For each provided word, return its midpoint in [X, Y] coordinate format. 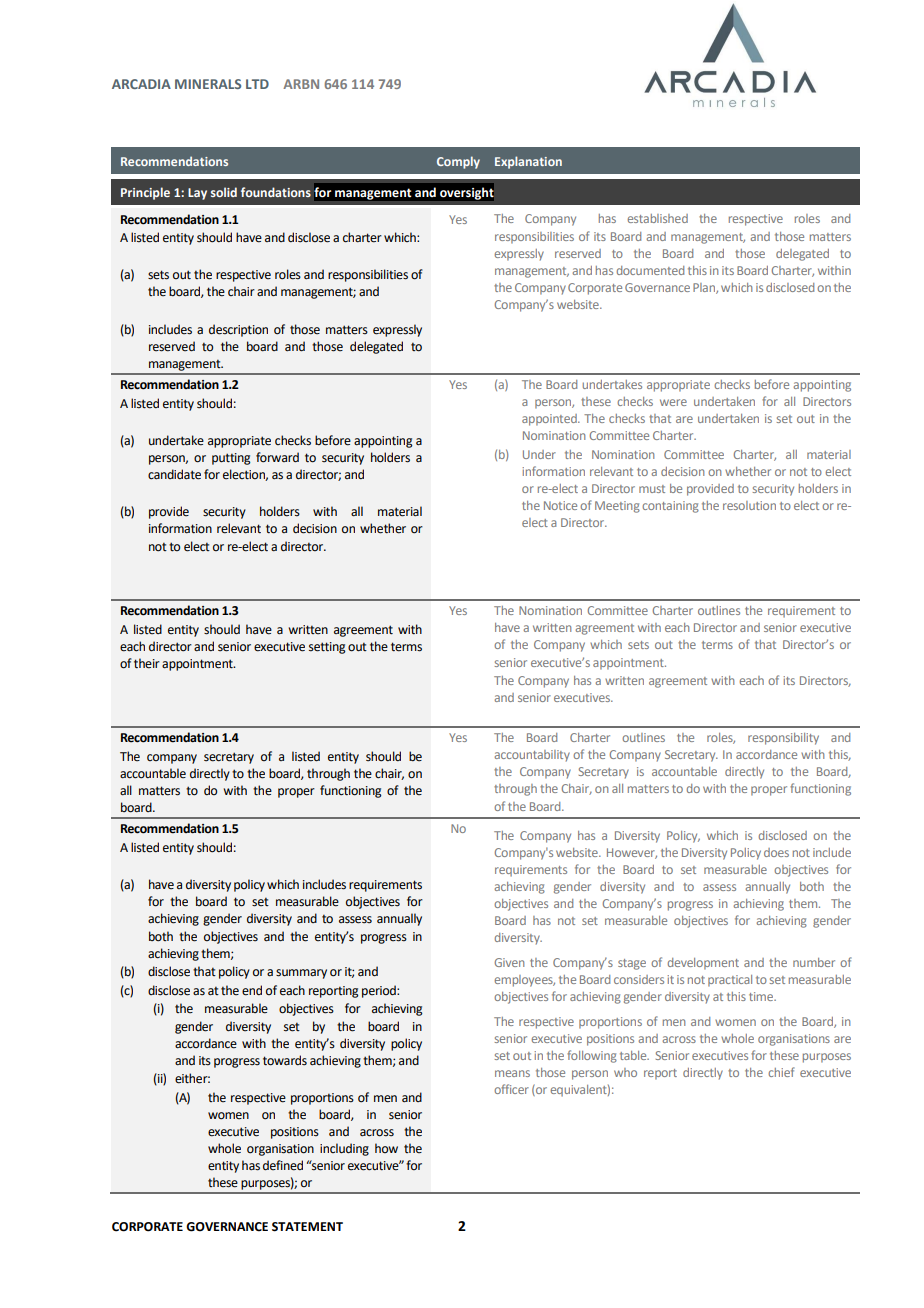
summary [301, 974]
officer [511, 1089]
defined [283, 1165]
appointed [550, 420]
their [147, 663]
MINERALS [208, 84]
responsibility [783, 739]
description [238, 330]
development [703, 964]
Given [509, 962]
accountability [532, 756]
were [673, 402]
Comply [458, 162]
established [658, 218]
